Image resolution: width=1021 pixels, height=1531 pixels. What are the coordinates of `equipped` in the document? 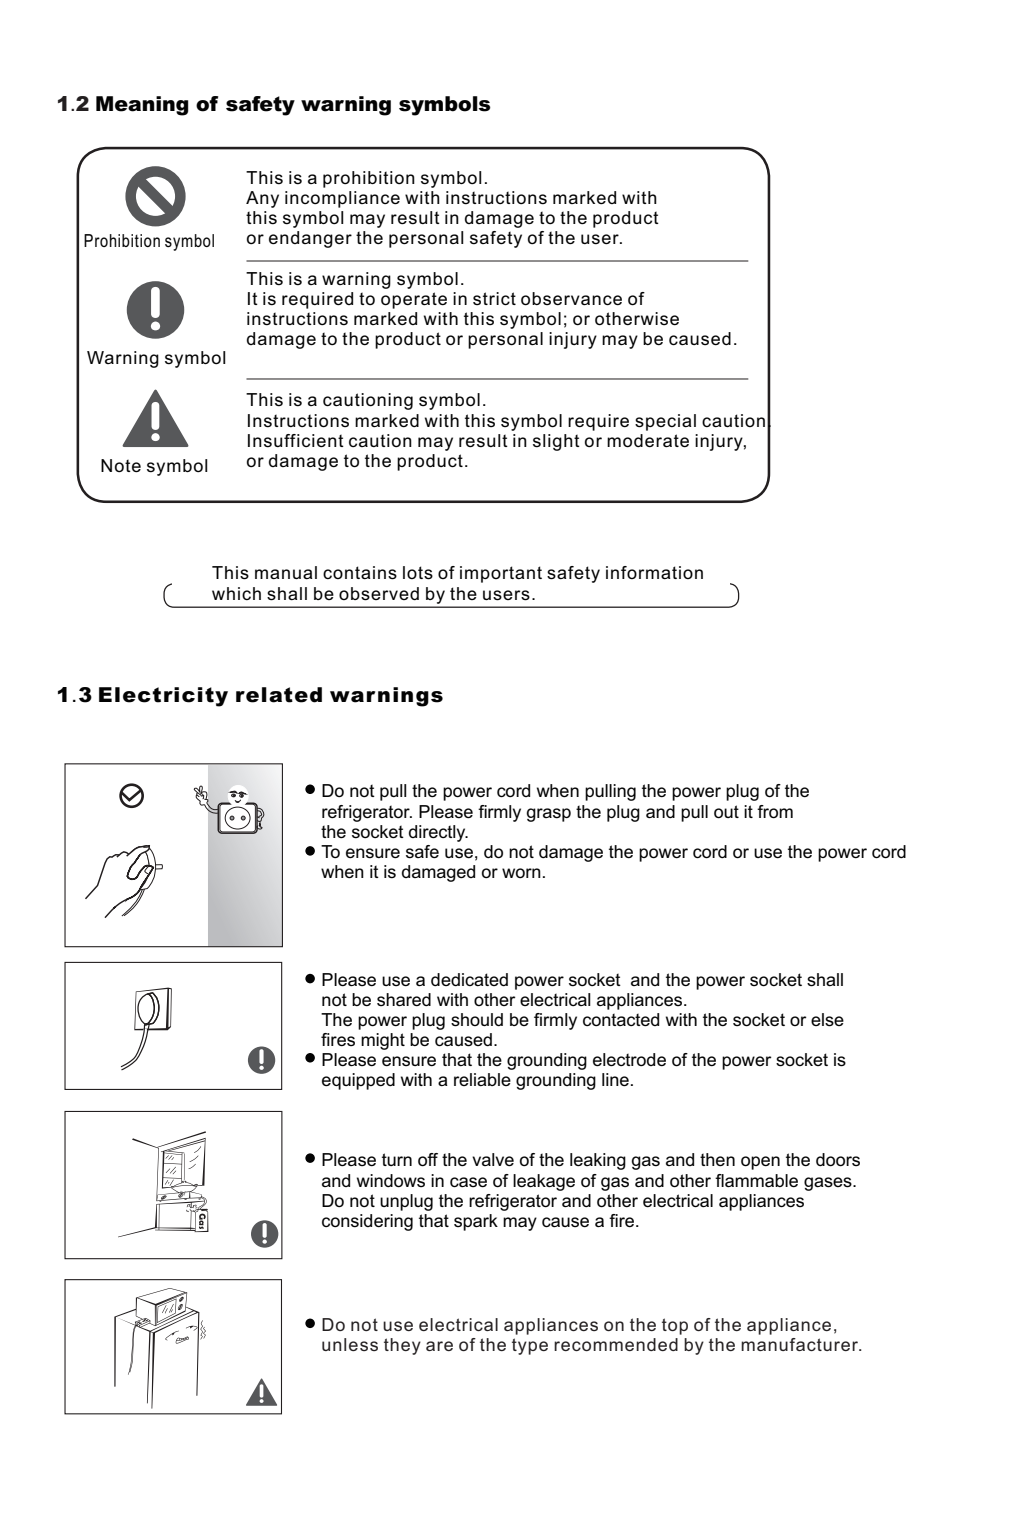 It's located at (358, 1081).
